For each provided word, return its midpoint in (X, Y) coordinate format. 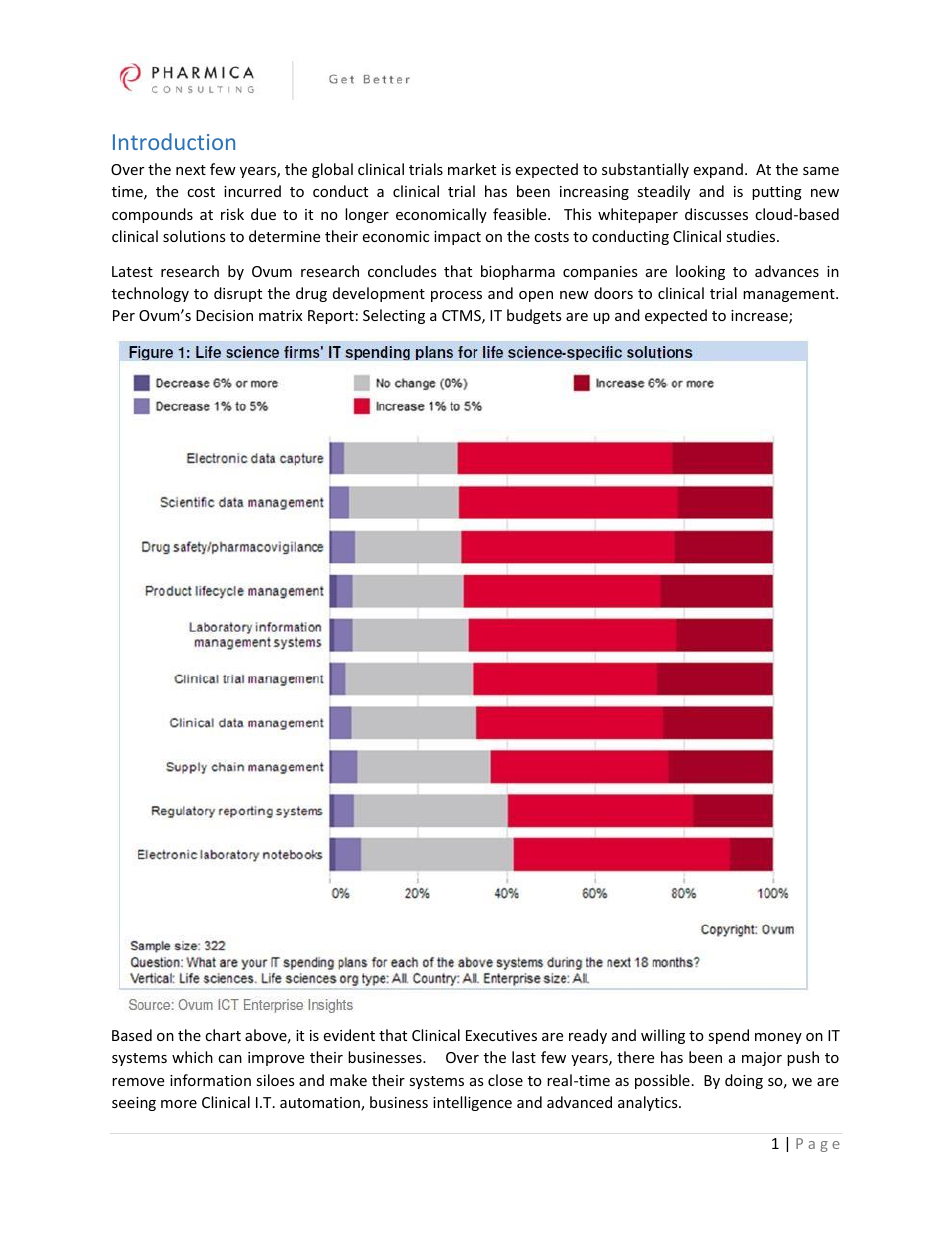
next (191, 170)
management (790, 295)
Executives (501, 1035)
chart (223, 1035)
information (210, 1080)
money (778, 1038)
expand (718, 170)
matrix (280, 315)
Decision (224, 315)
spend (728, 1036)
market (472, 169)
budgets (534, 316)
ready (588, 1036)
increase (760, 317)
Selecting (394, 316)
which (192, 1057)
